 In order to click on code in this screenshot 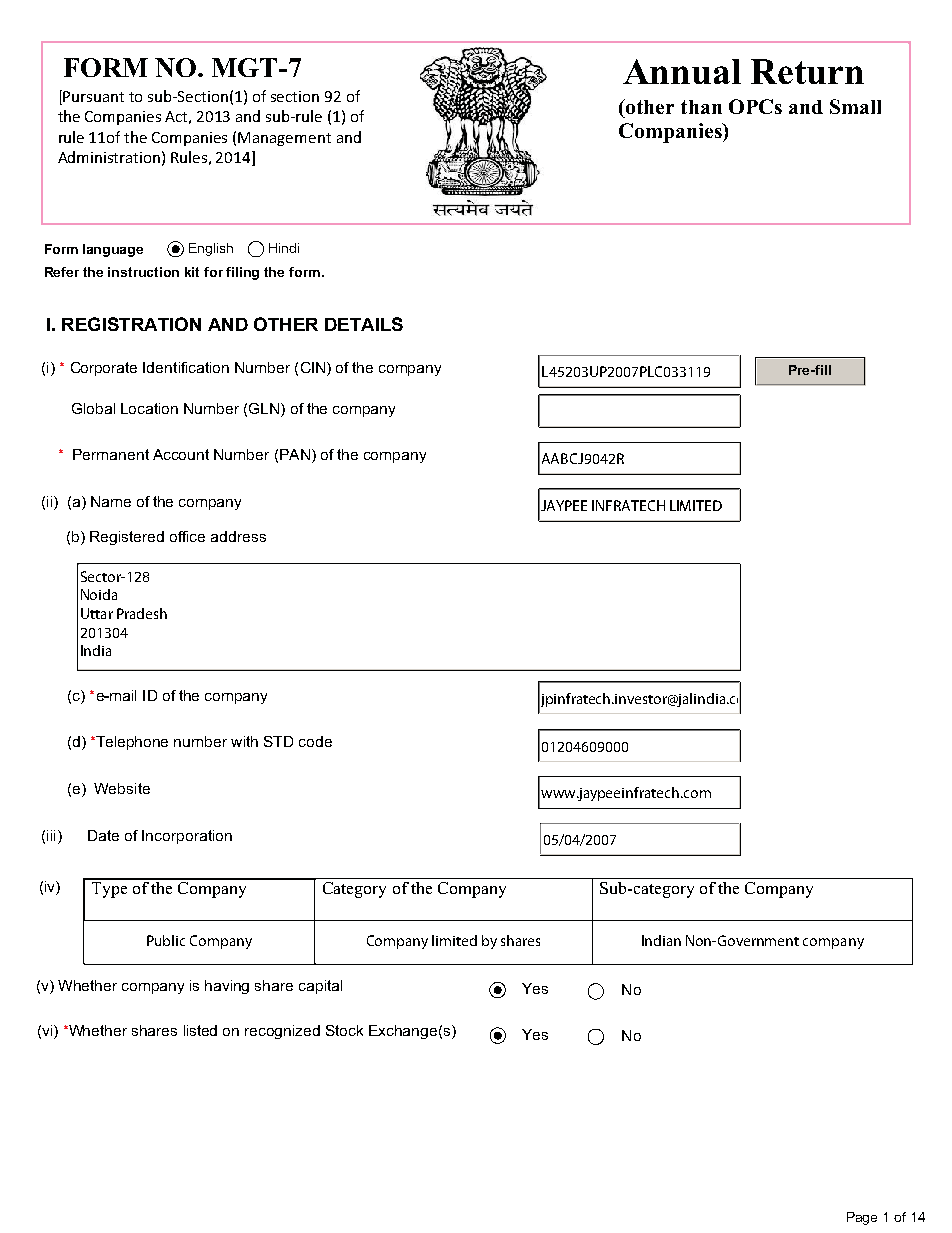, I will do `click(315, 741)`.
